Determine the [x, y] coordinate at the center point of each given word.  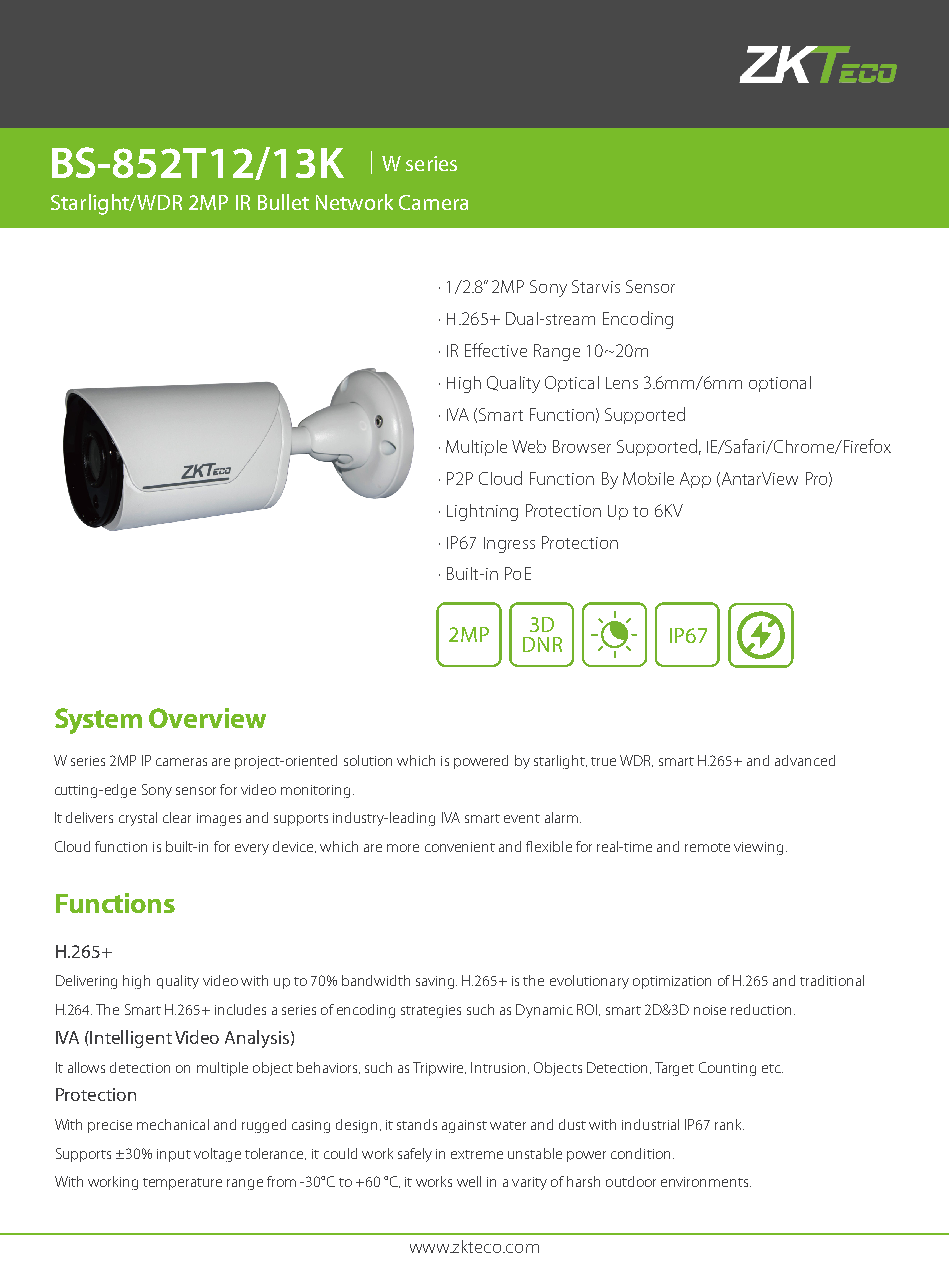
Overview [207, 718]
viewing [758, 848]
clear [177, 817]
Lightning [482, 512]
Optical [572, 384]
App [695, 480]
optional [780, 384]
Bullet [283, 202]
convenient [460, 847]
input [174, 1155]
